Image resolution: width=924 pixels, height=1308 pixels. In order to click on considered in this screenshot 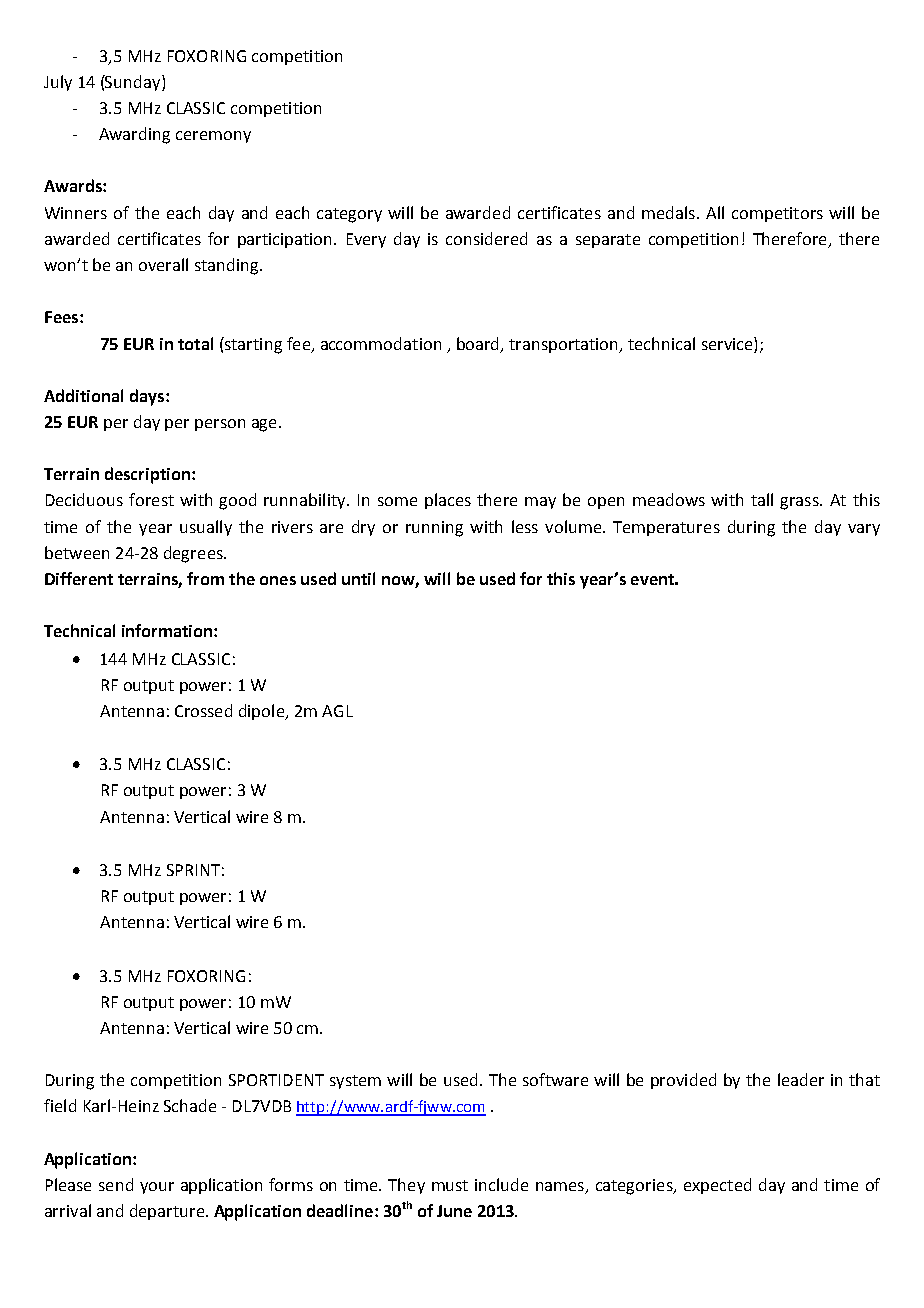, I will do `click(486, 238)`.
